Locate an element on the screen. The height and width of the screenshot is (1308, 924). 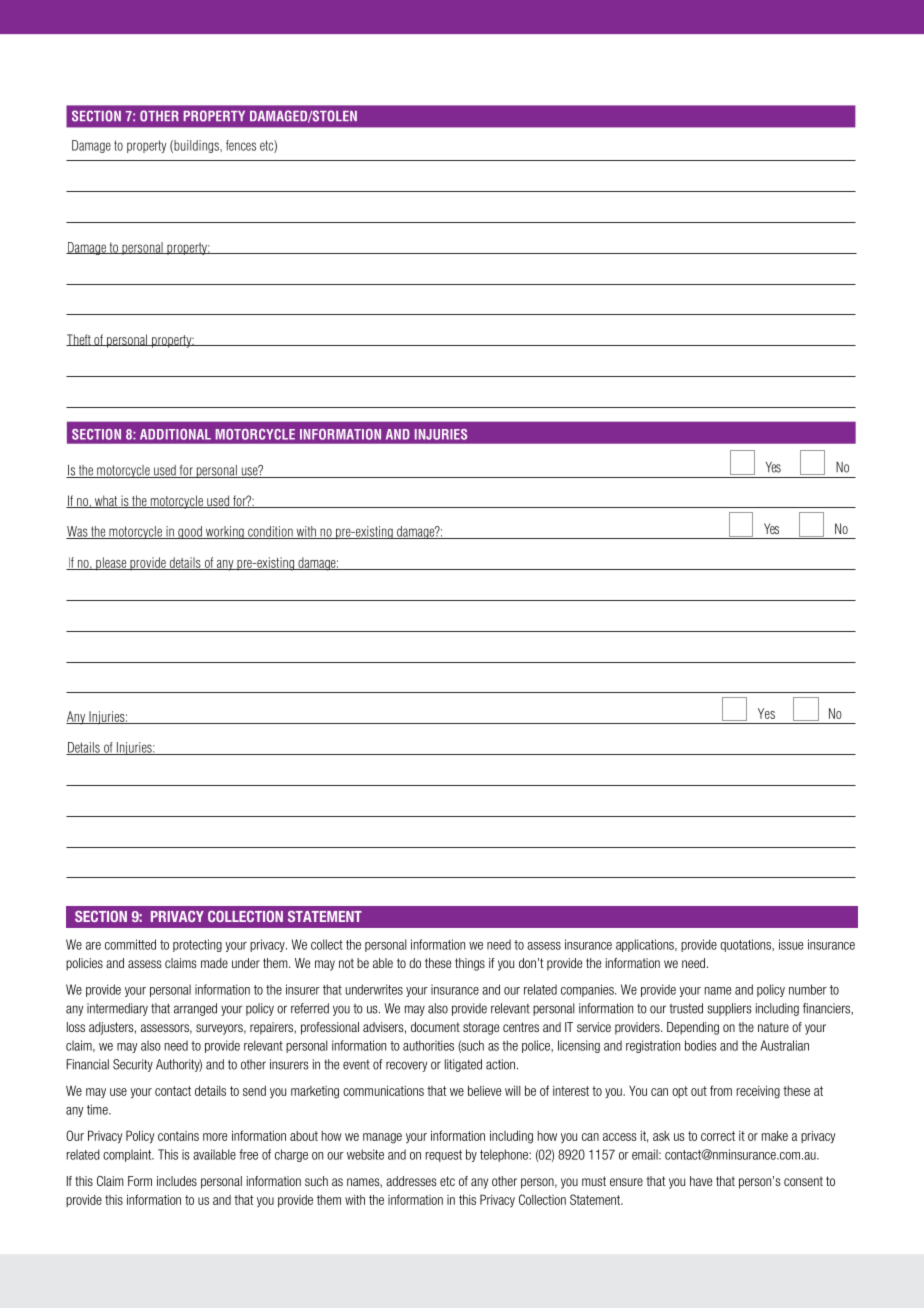
ADDITIONAL is located at coordinates (175, 434).
